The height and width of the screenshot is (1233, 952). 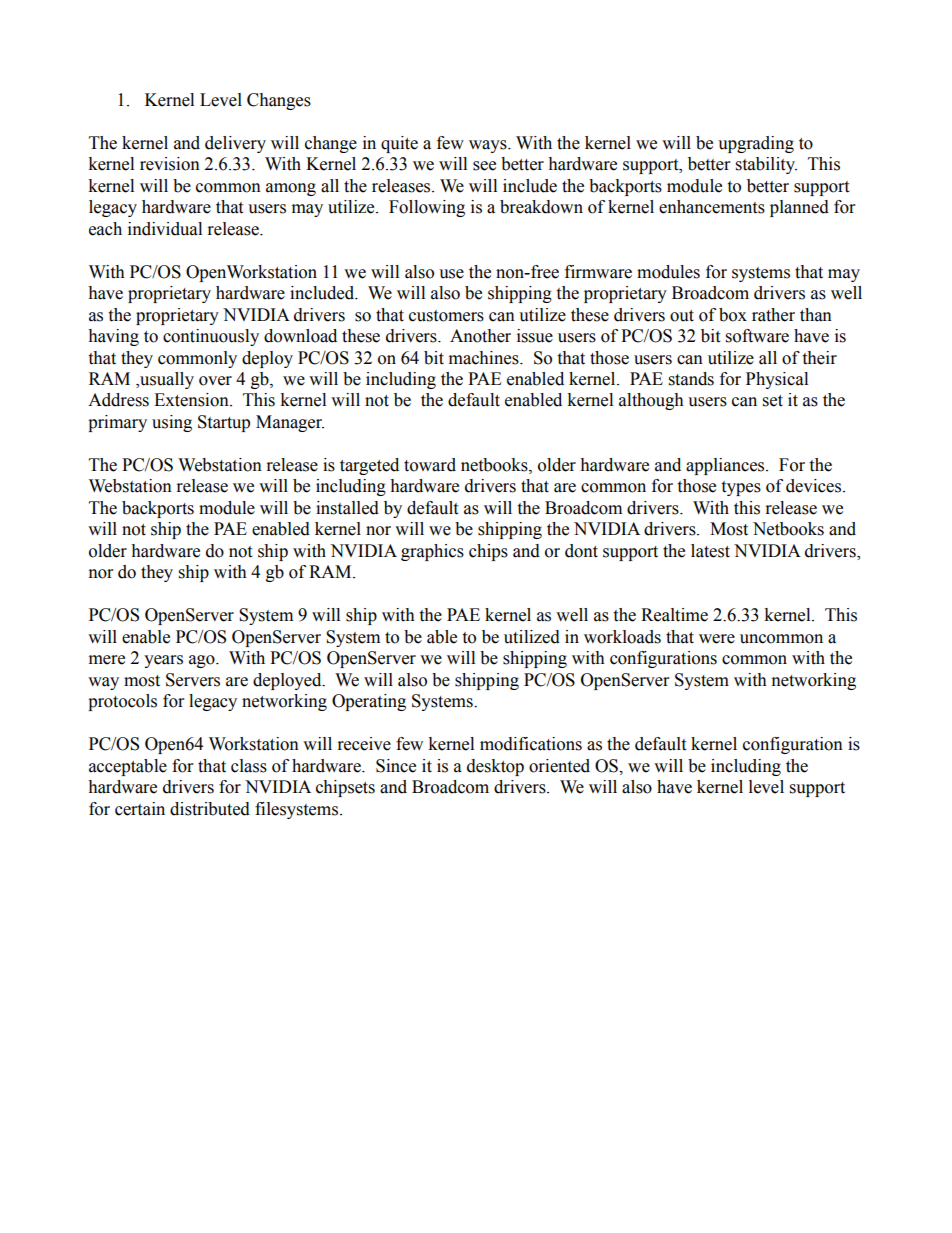 What do you see at coordinates (733, 315) in the screenshot?
I see `box` at bounding box center [733, 315].
